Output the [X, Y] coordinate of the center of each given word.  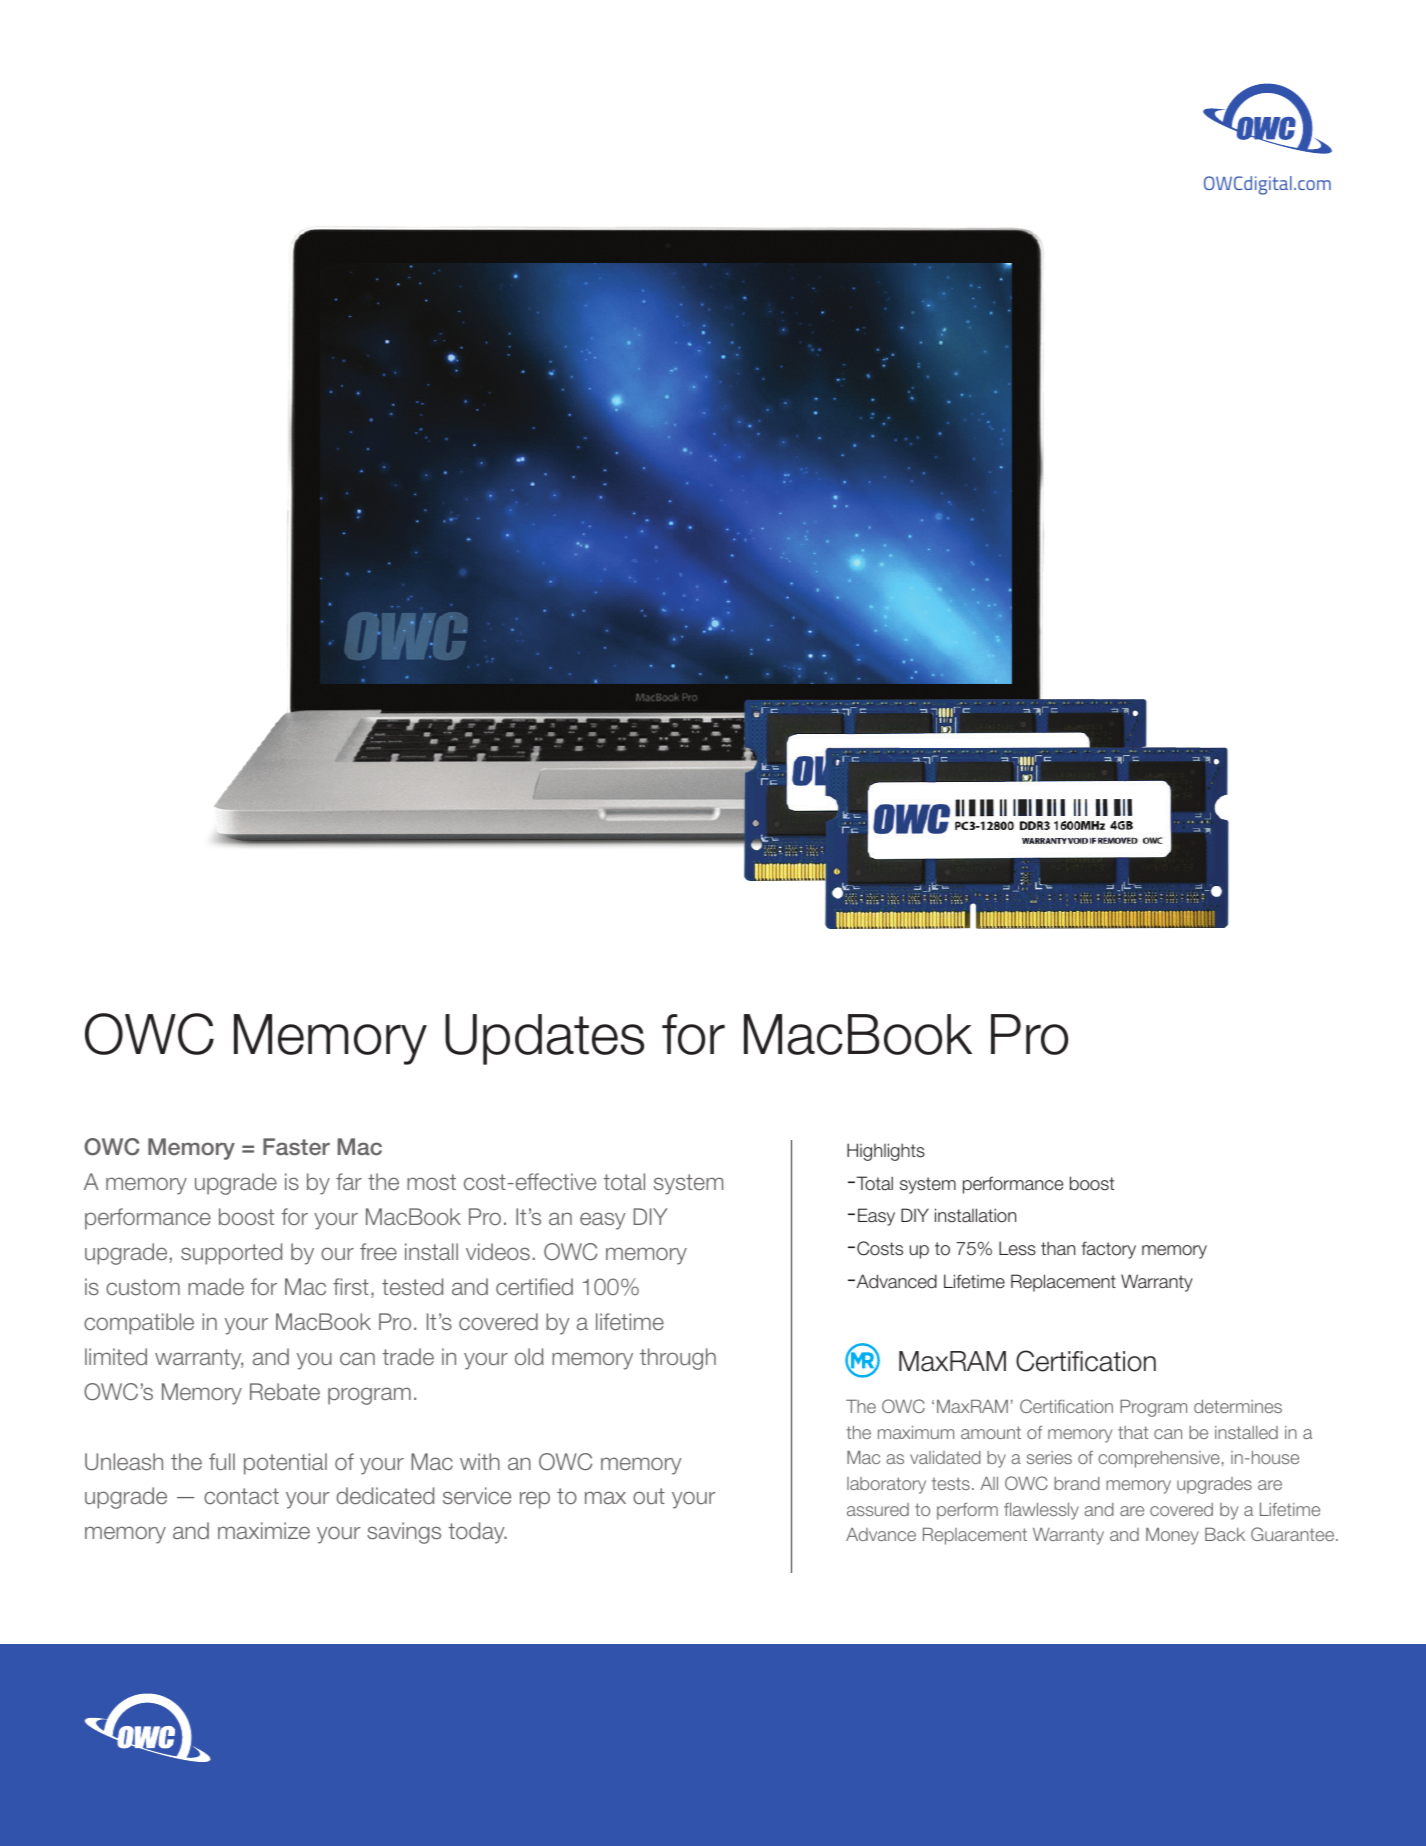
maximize [264, 1531]
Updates [544, 1039]
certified [534, 1286]
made [216, 1287]
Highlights [886, 1152]
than [1058, 1248]
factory [1108, 1250]
